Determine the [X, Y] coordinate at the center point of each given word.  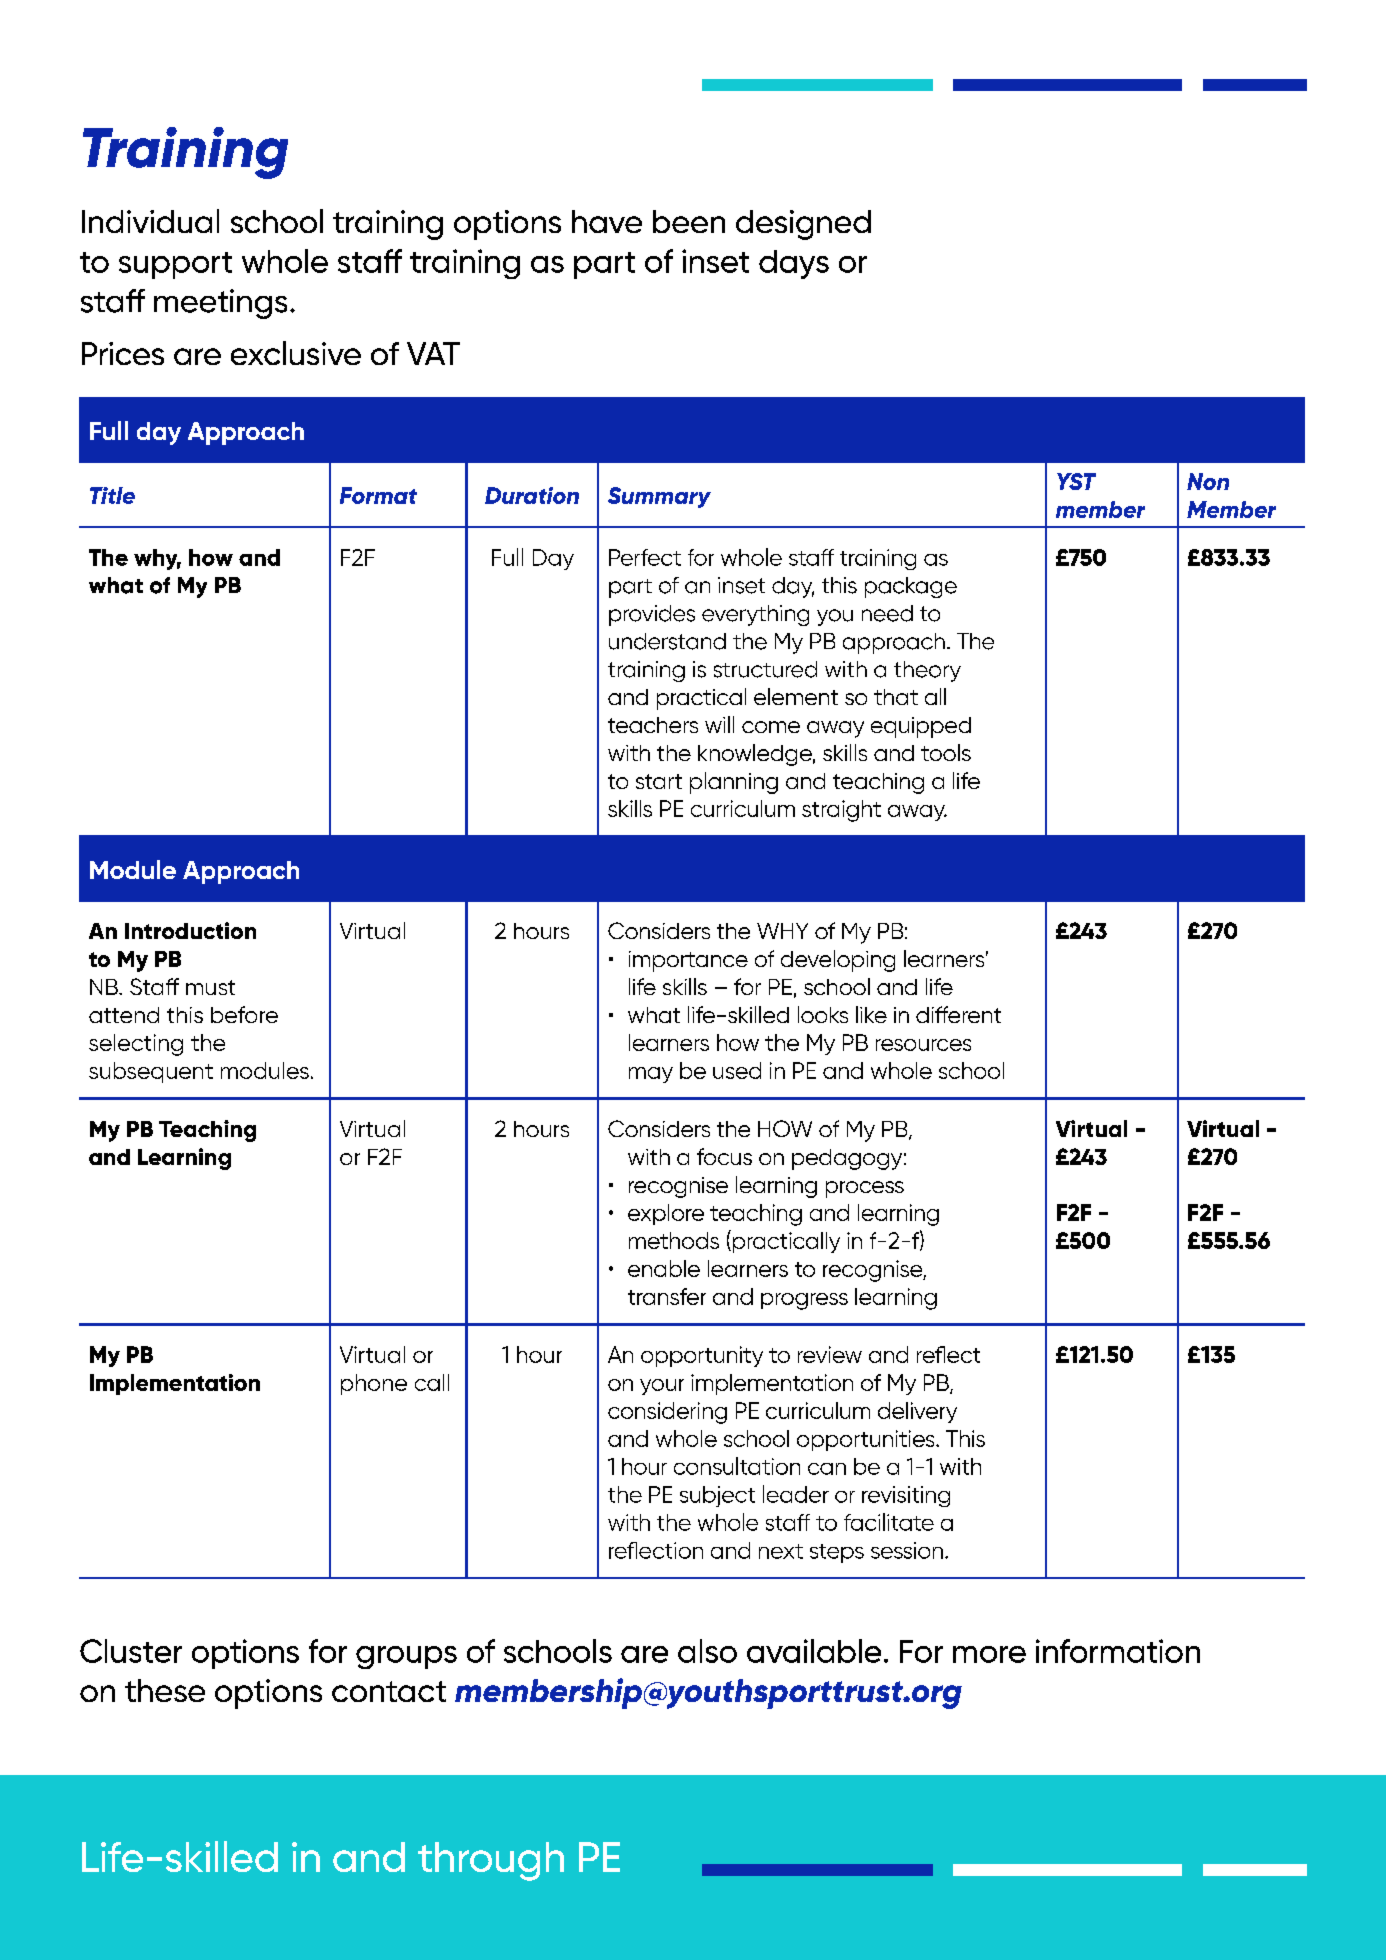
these [165, 1690]
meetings [220, 304]
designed [803, 225]
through [491, 1861]
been [689, 221]
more [989, 1654]
